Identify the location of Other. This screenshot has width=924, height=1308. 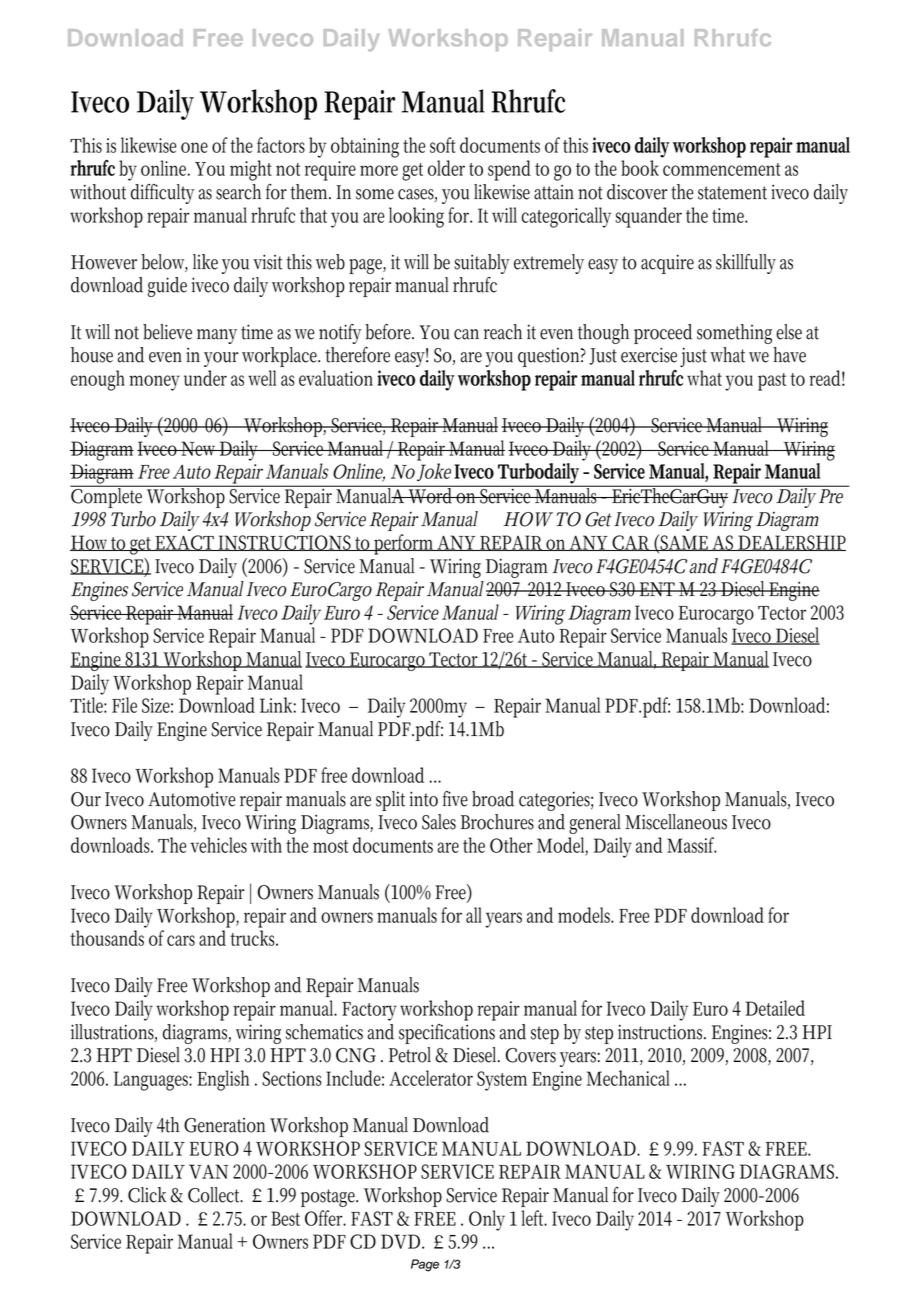
(511, 845).
